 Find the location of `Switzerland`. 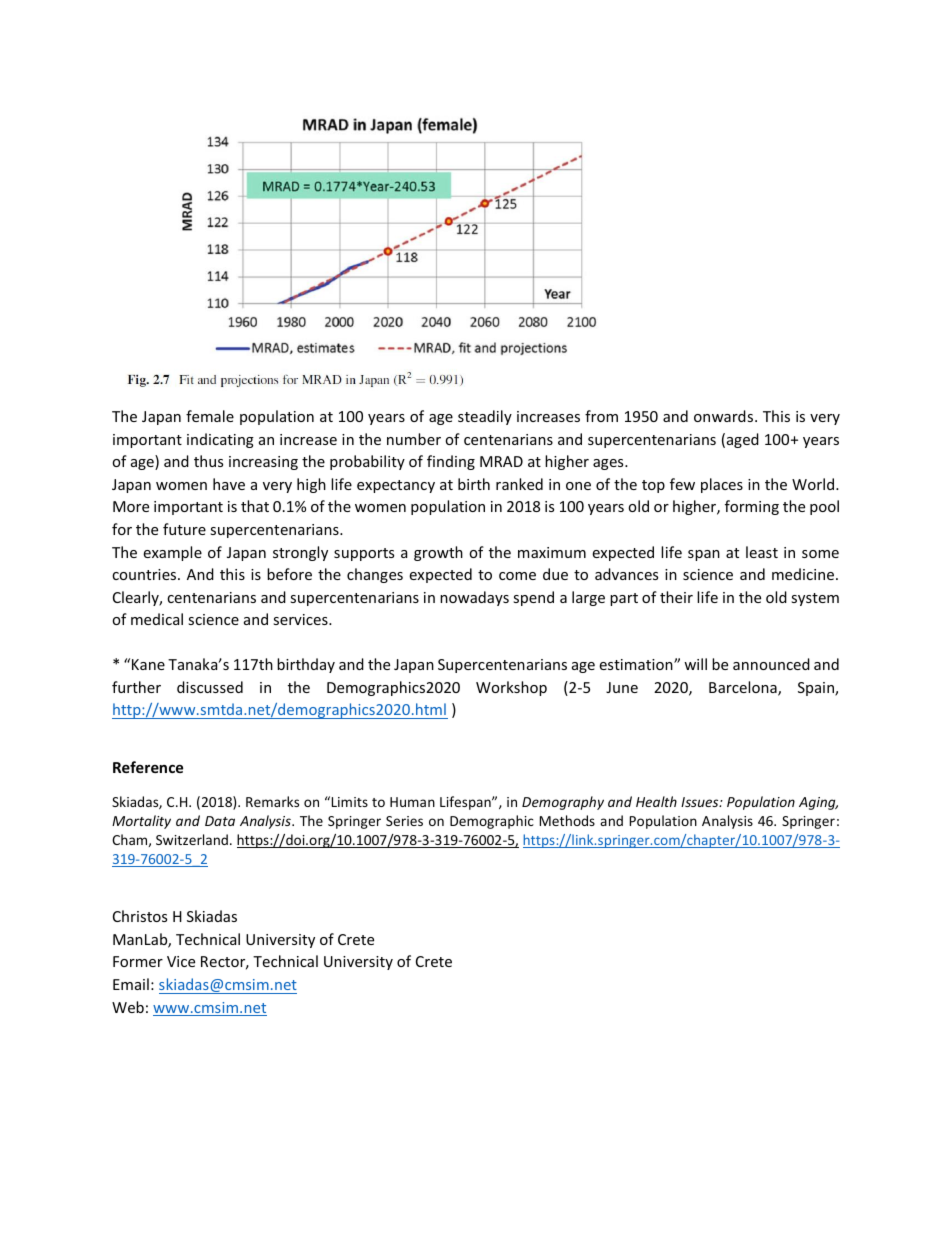

Switzerland is located at coordinates (192, 839).
